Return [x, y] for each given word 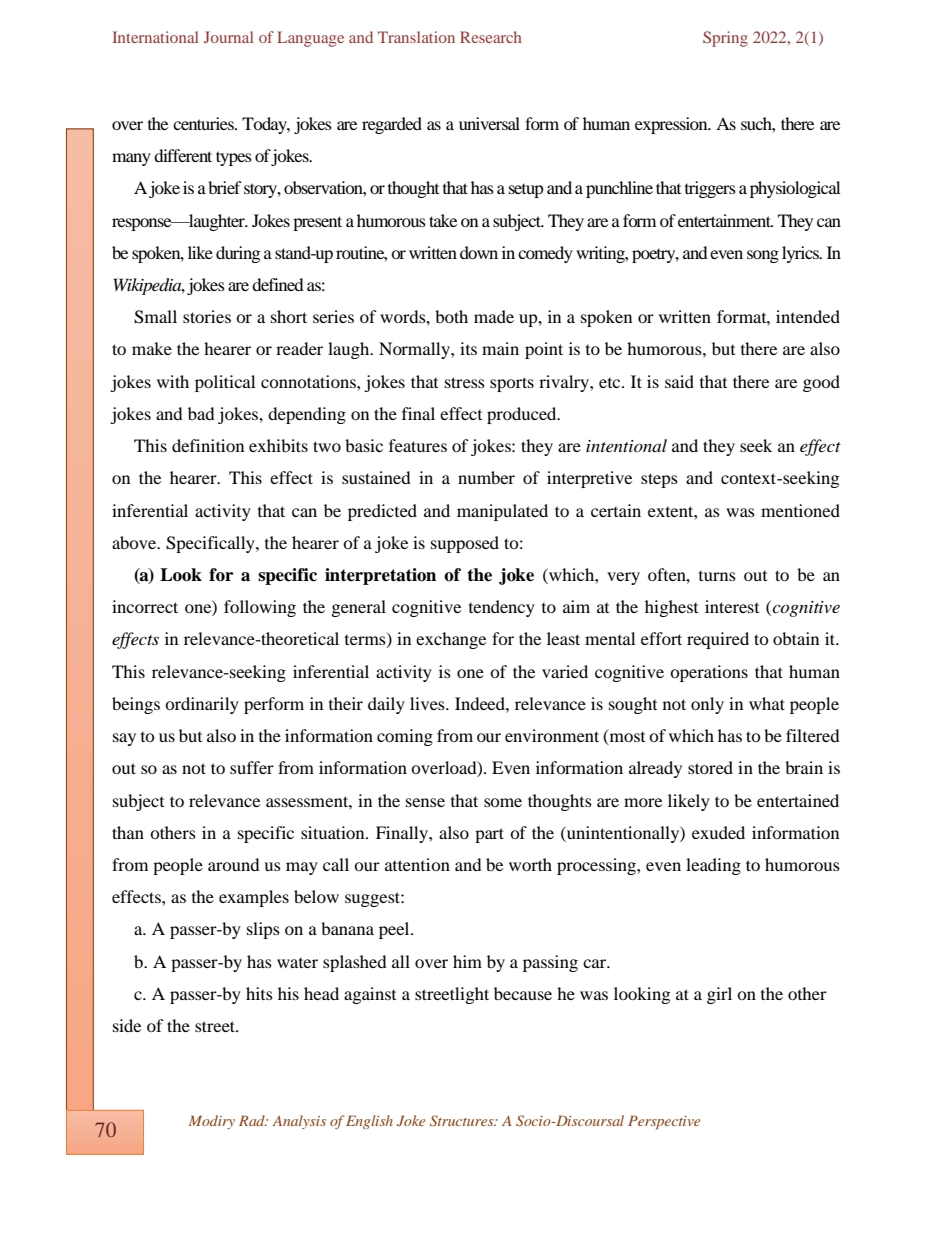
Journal [229, 37]
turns [717, 576]
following [260, 608]
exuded [718, 832]
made [494, 316]
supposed [465, 544]
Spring [725, 39]
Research [491, 37]
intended [808, 316]
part [489, 835]
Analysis [299, 1122]
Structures [463, 1121]
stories [207, 316]
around [234, 864]
